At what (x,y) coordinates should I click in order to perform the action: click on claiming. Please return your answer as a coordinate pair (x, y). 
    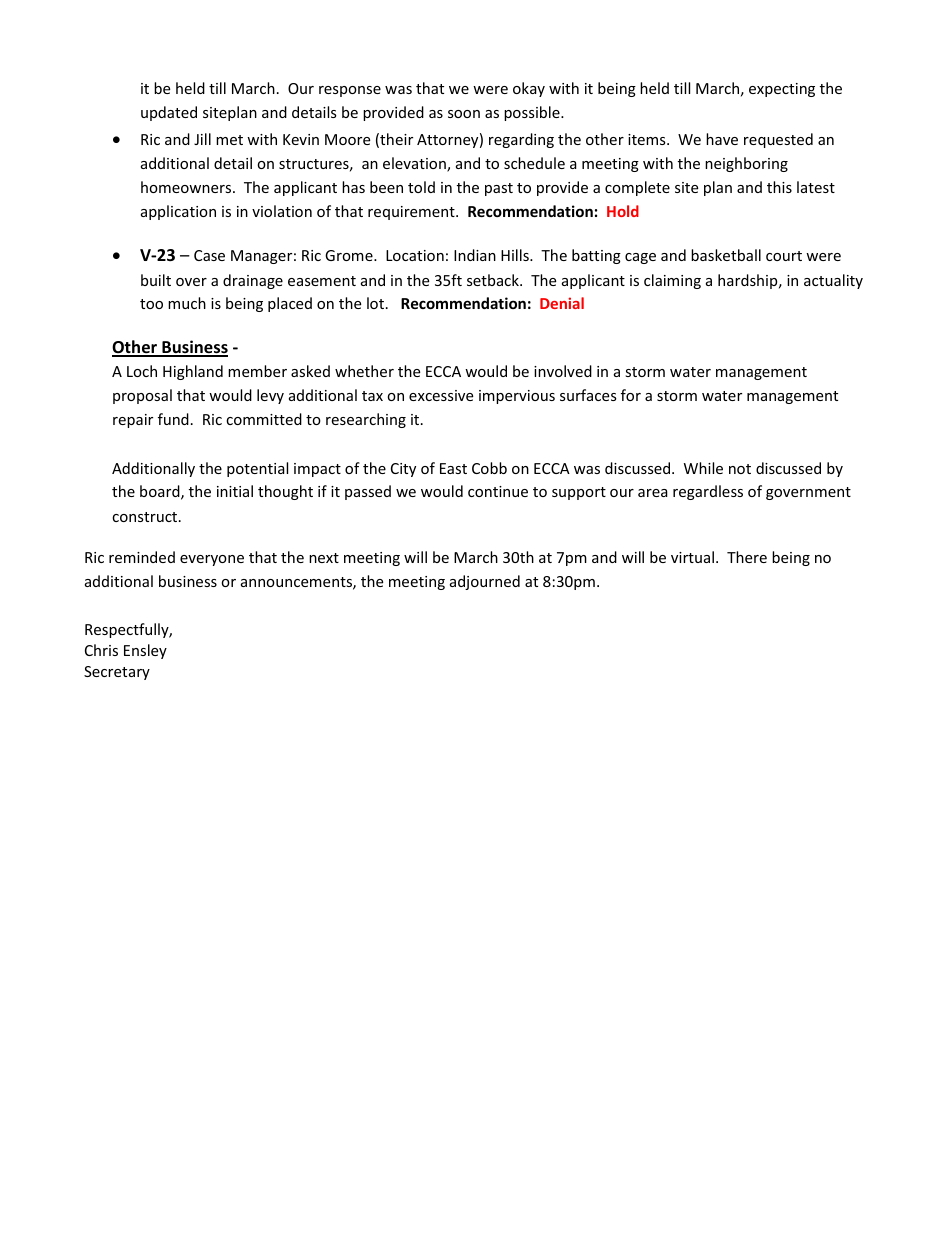
    Looking at the image, I should click on (672, 281).
